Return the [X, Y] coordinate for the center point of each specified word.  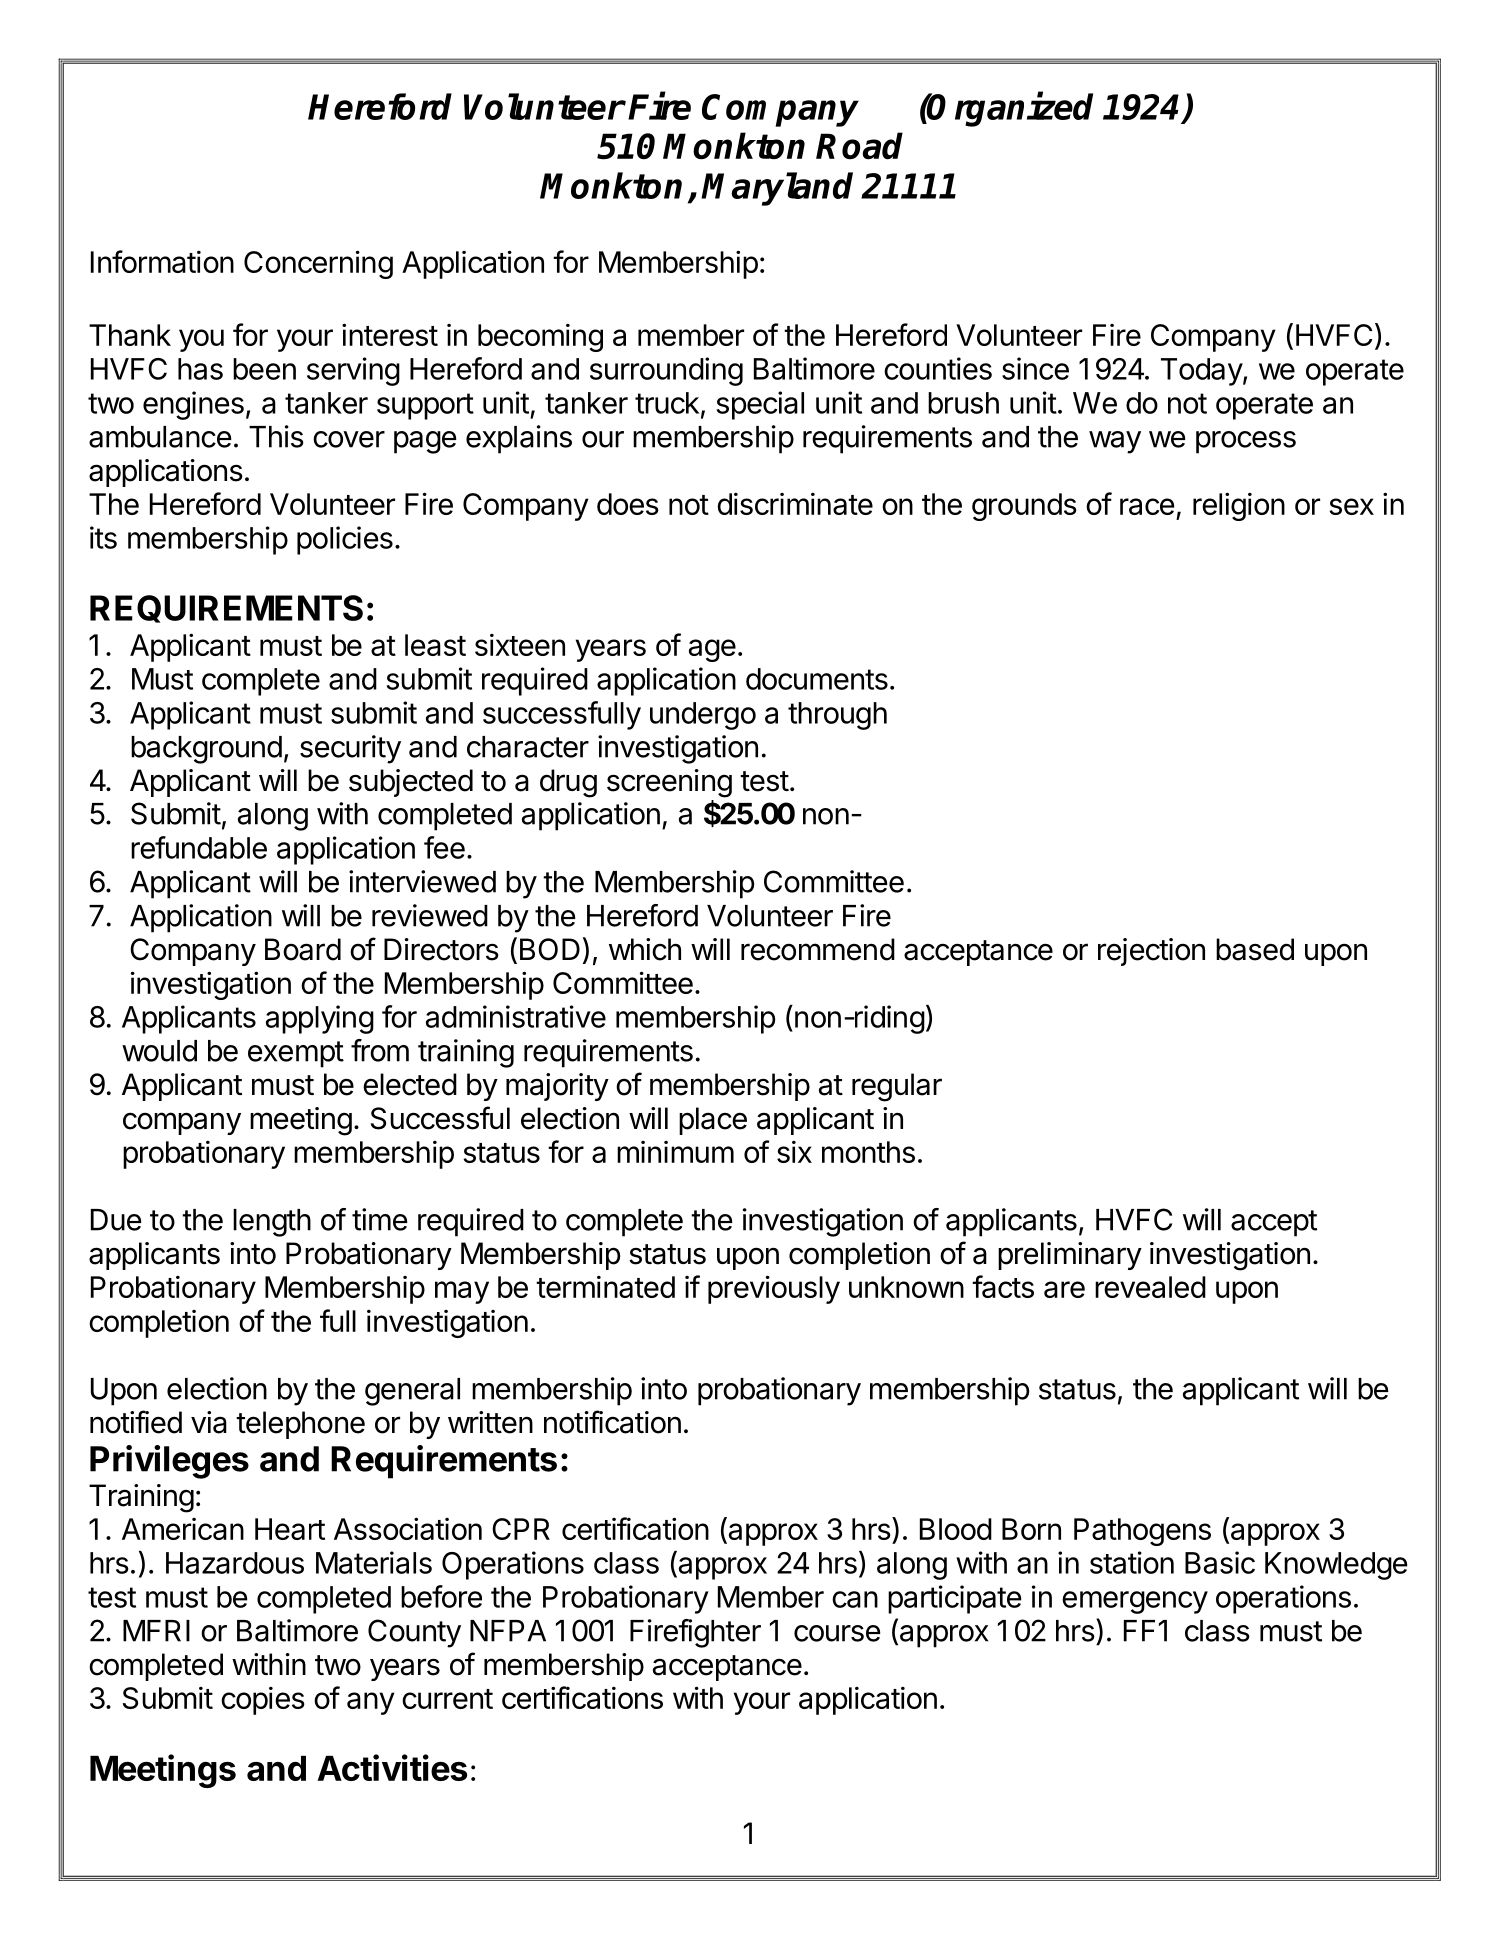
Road [859, 146]
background [206, 750]
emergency [1135, 1602]
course [837, 1633]
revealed [1150, 1287]
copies [263, 1701]
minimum [675, 1152]
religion [1239, 506]
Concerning [318, 264]
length [272, 1223]
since [1035, 368]
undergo [703, 716]
